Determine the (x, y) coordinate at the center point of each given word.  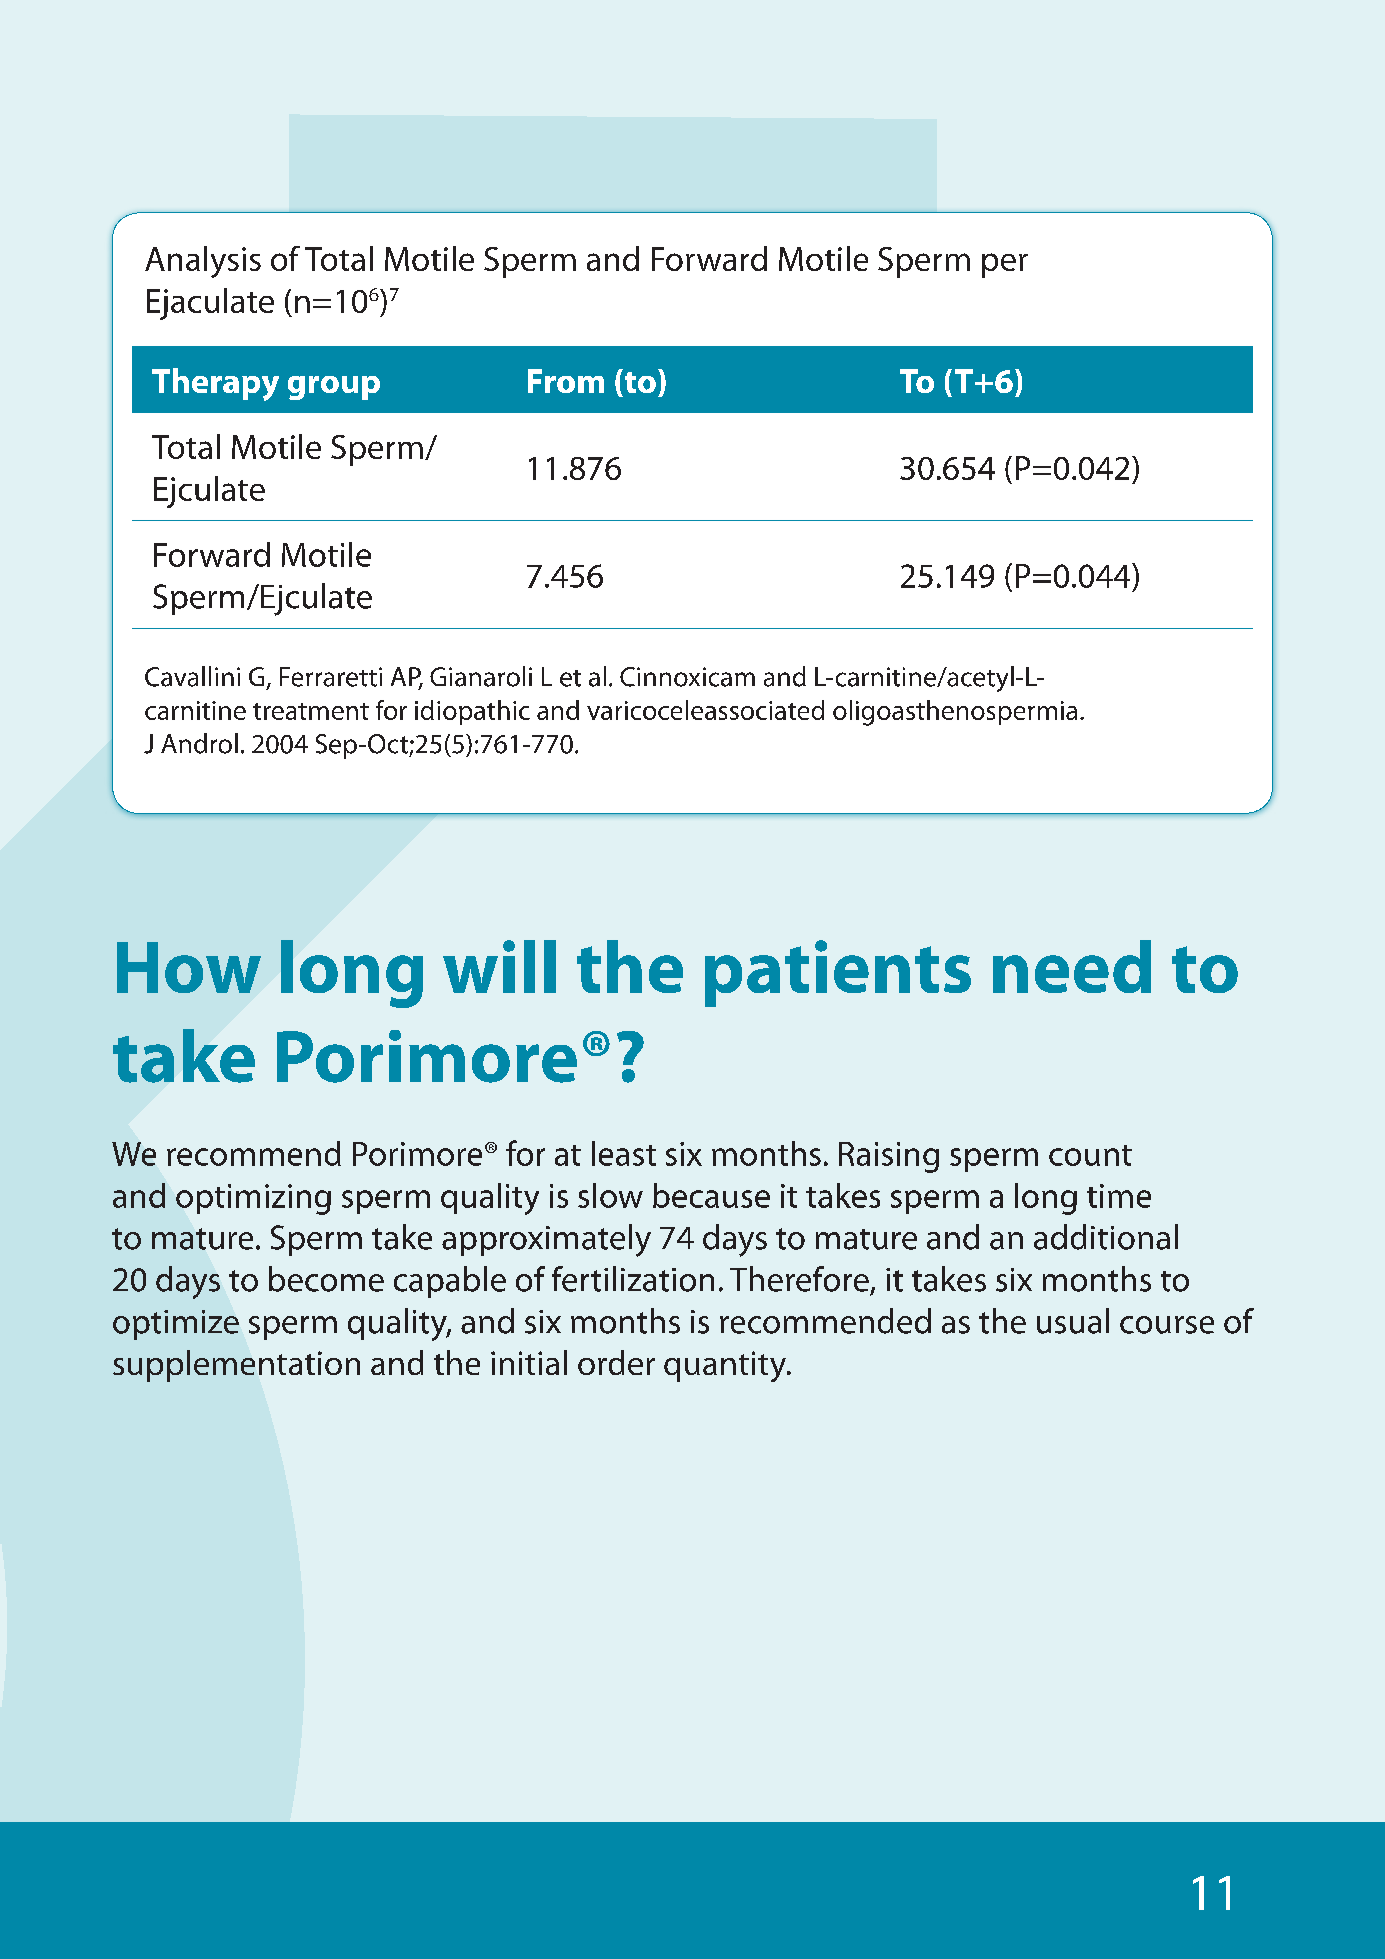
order (616, 1362)
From (566, 381)
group (334, 388)
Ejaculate (210, 304)
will (499, 966)
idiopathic (472, 712)
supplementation (236, 1366)
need (1072, 966)
